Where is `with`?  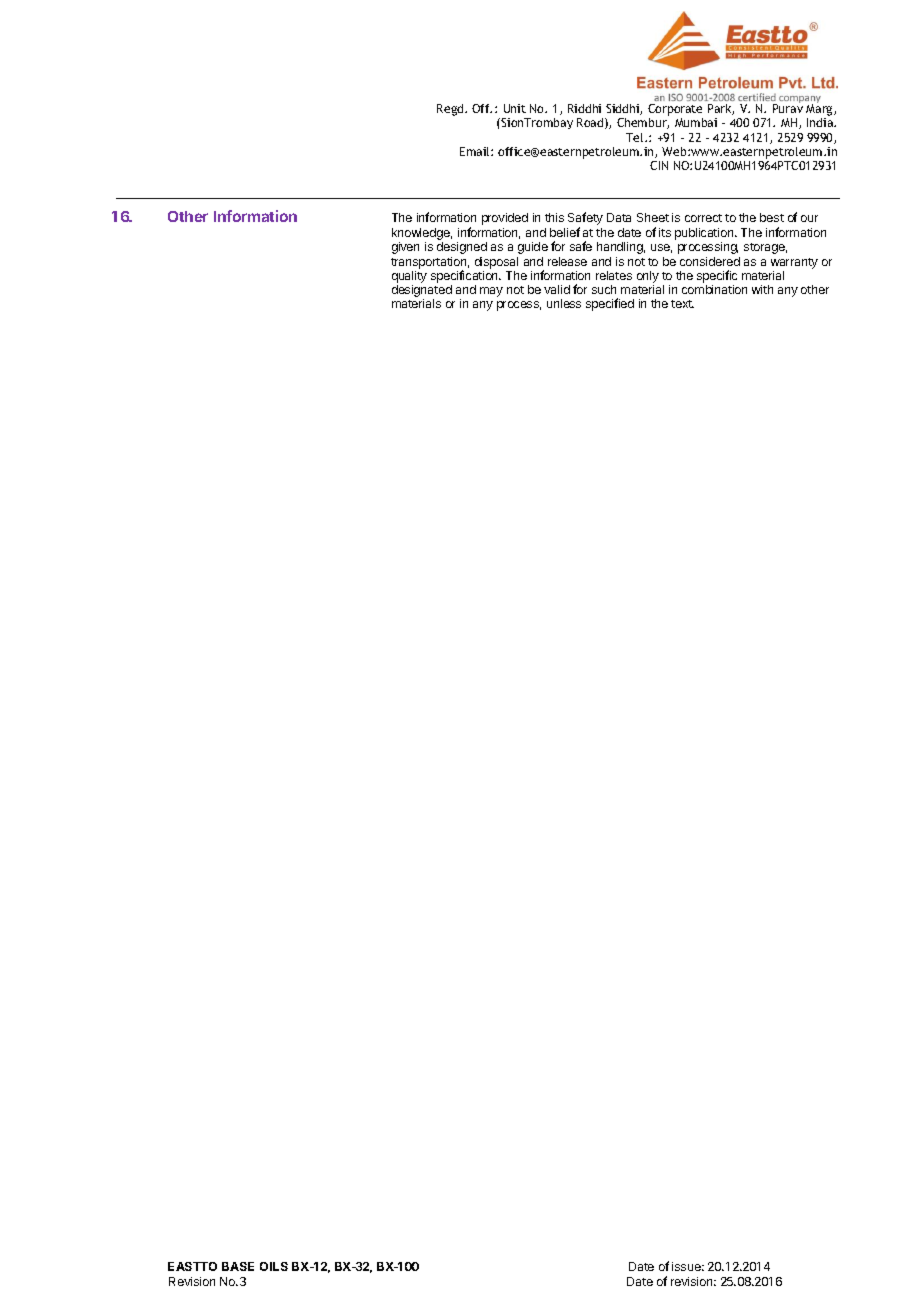 with is located at coordinates (762, 289).
